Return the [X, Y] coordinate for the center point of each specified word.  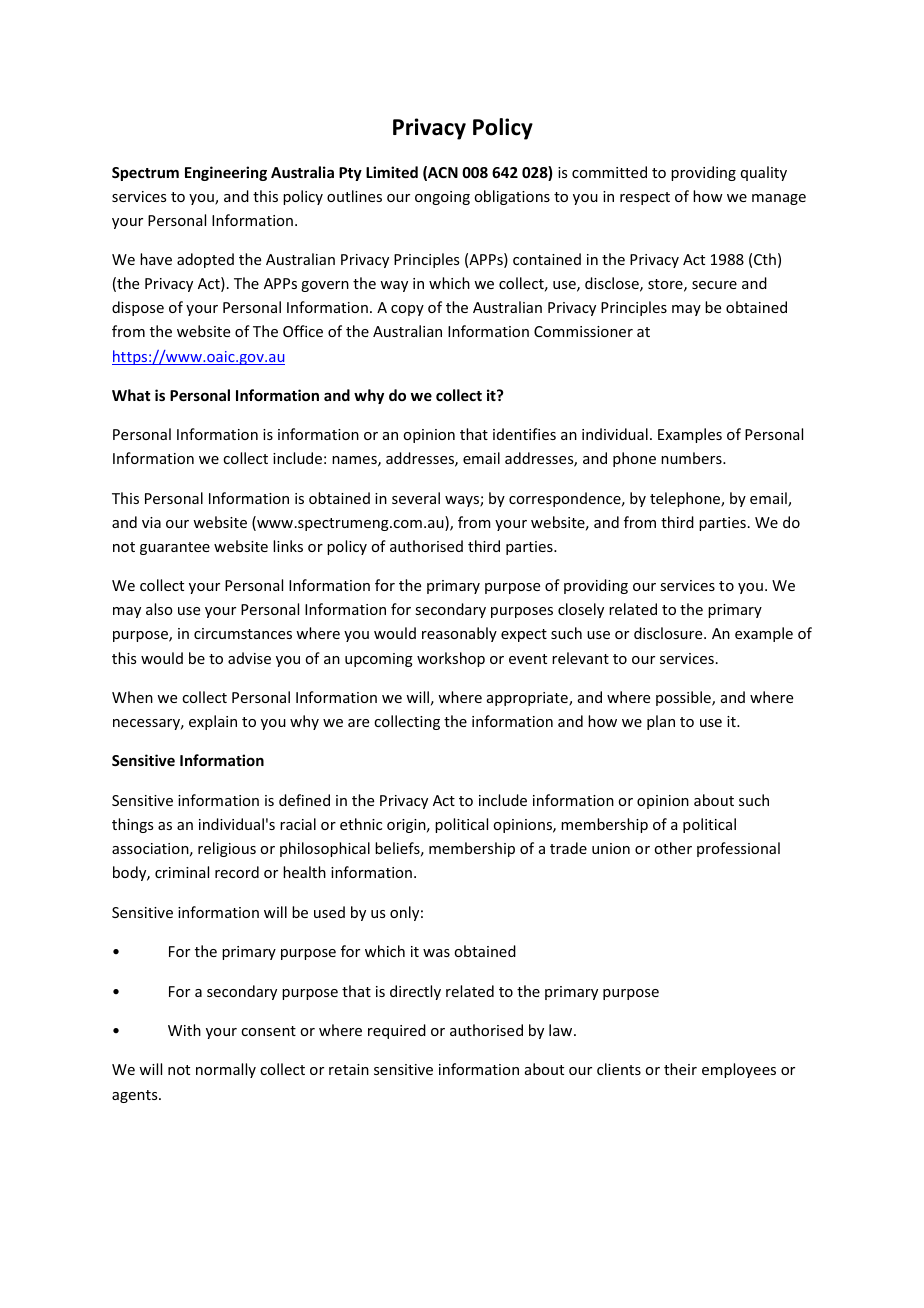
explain [213, 722]
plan [661, 722]
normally [226, 1070]
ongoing [442, 198]
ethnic [361, 824]
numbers [692, 458]
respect [645, 198]
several [416, 498]
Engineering [226, 173]
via [151, 522]
